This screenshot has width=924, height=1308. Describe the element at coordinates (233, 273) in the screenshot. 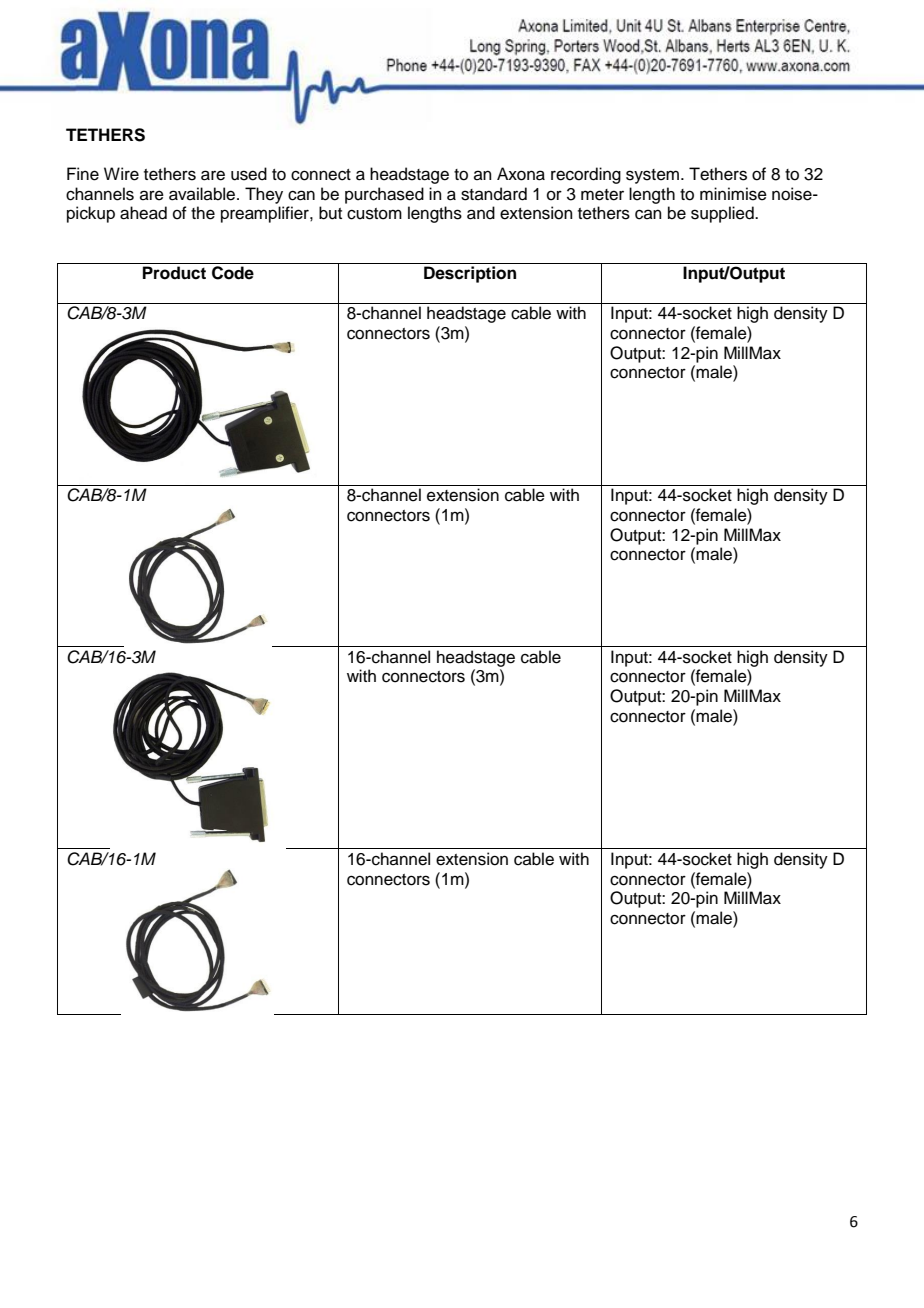

I see `Code` at that location.
